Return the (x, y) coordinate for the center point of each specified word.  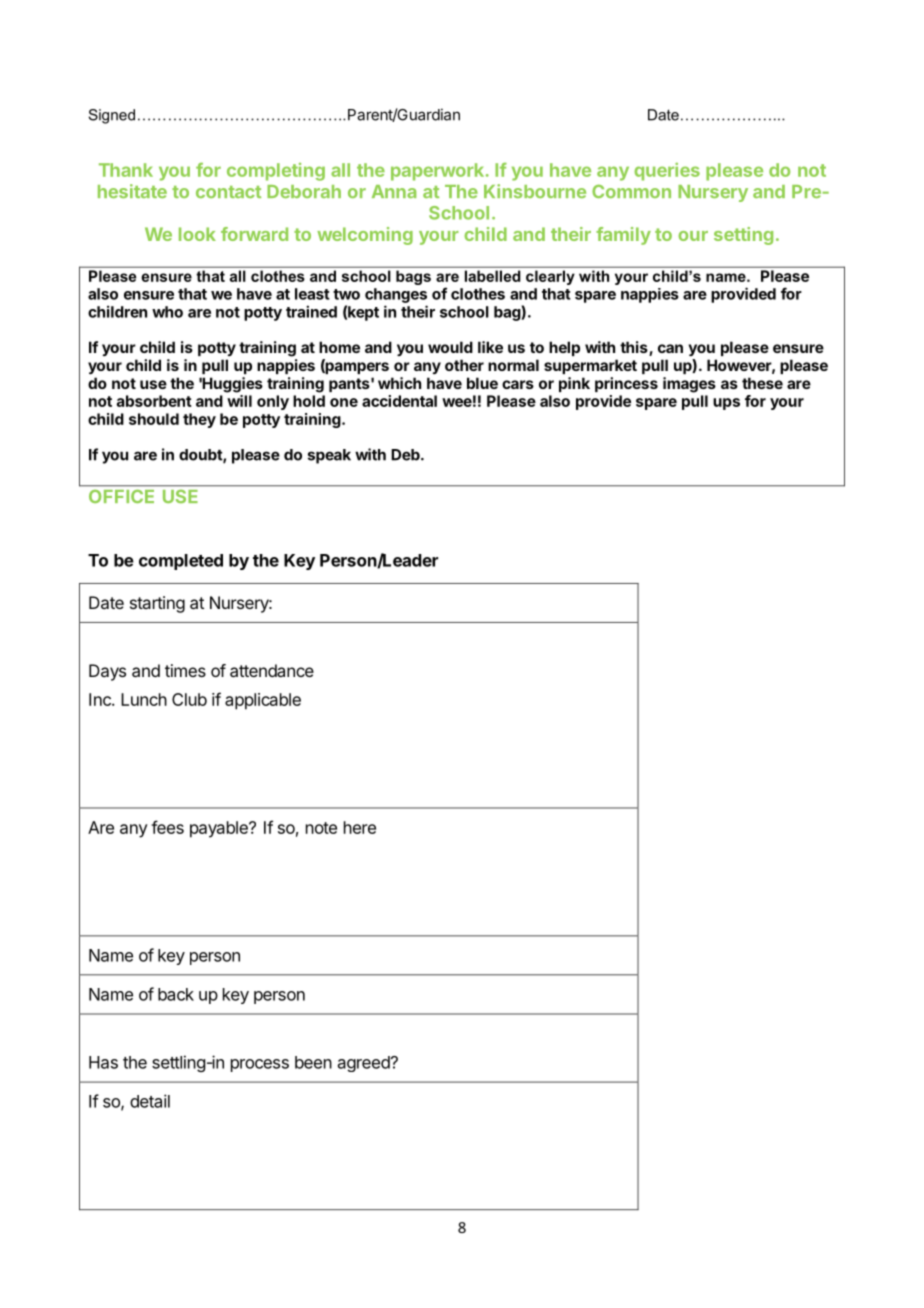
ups (726, 404)
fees (167, 827)
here (360, 827)
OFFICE (121, 496)
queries (667, 172)
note (321, 828)
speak (329, 456)
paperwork (437, 172)
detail (150, 1101)
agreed (365, 1064)
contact (228, 192)
